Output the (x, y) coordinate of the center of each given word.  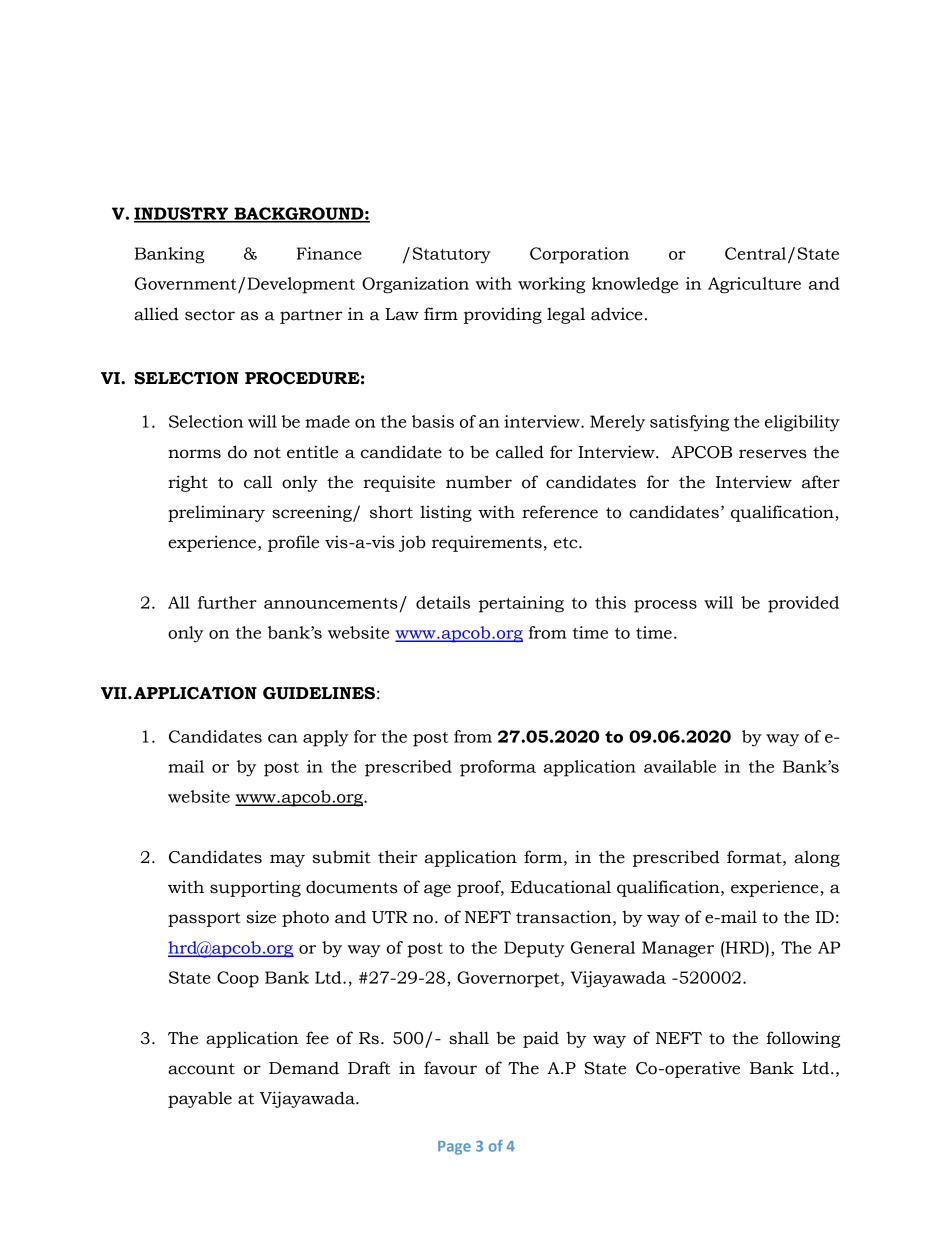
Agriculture (754, 285)
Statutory (452, 255)
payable (200, 1099)
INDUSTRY (182, 214)
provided (803, 604)
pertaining (521, 604)
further (227, 602)
